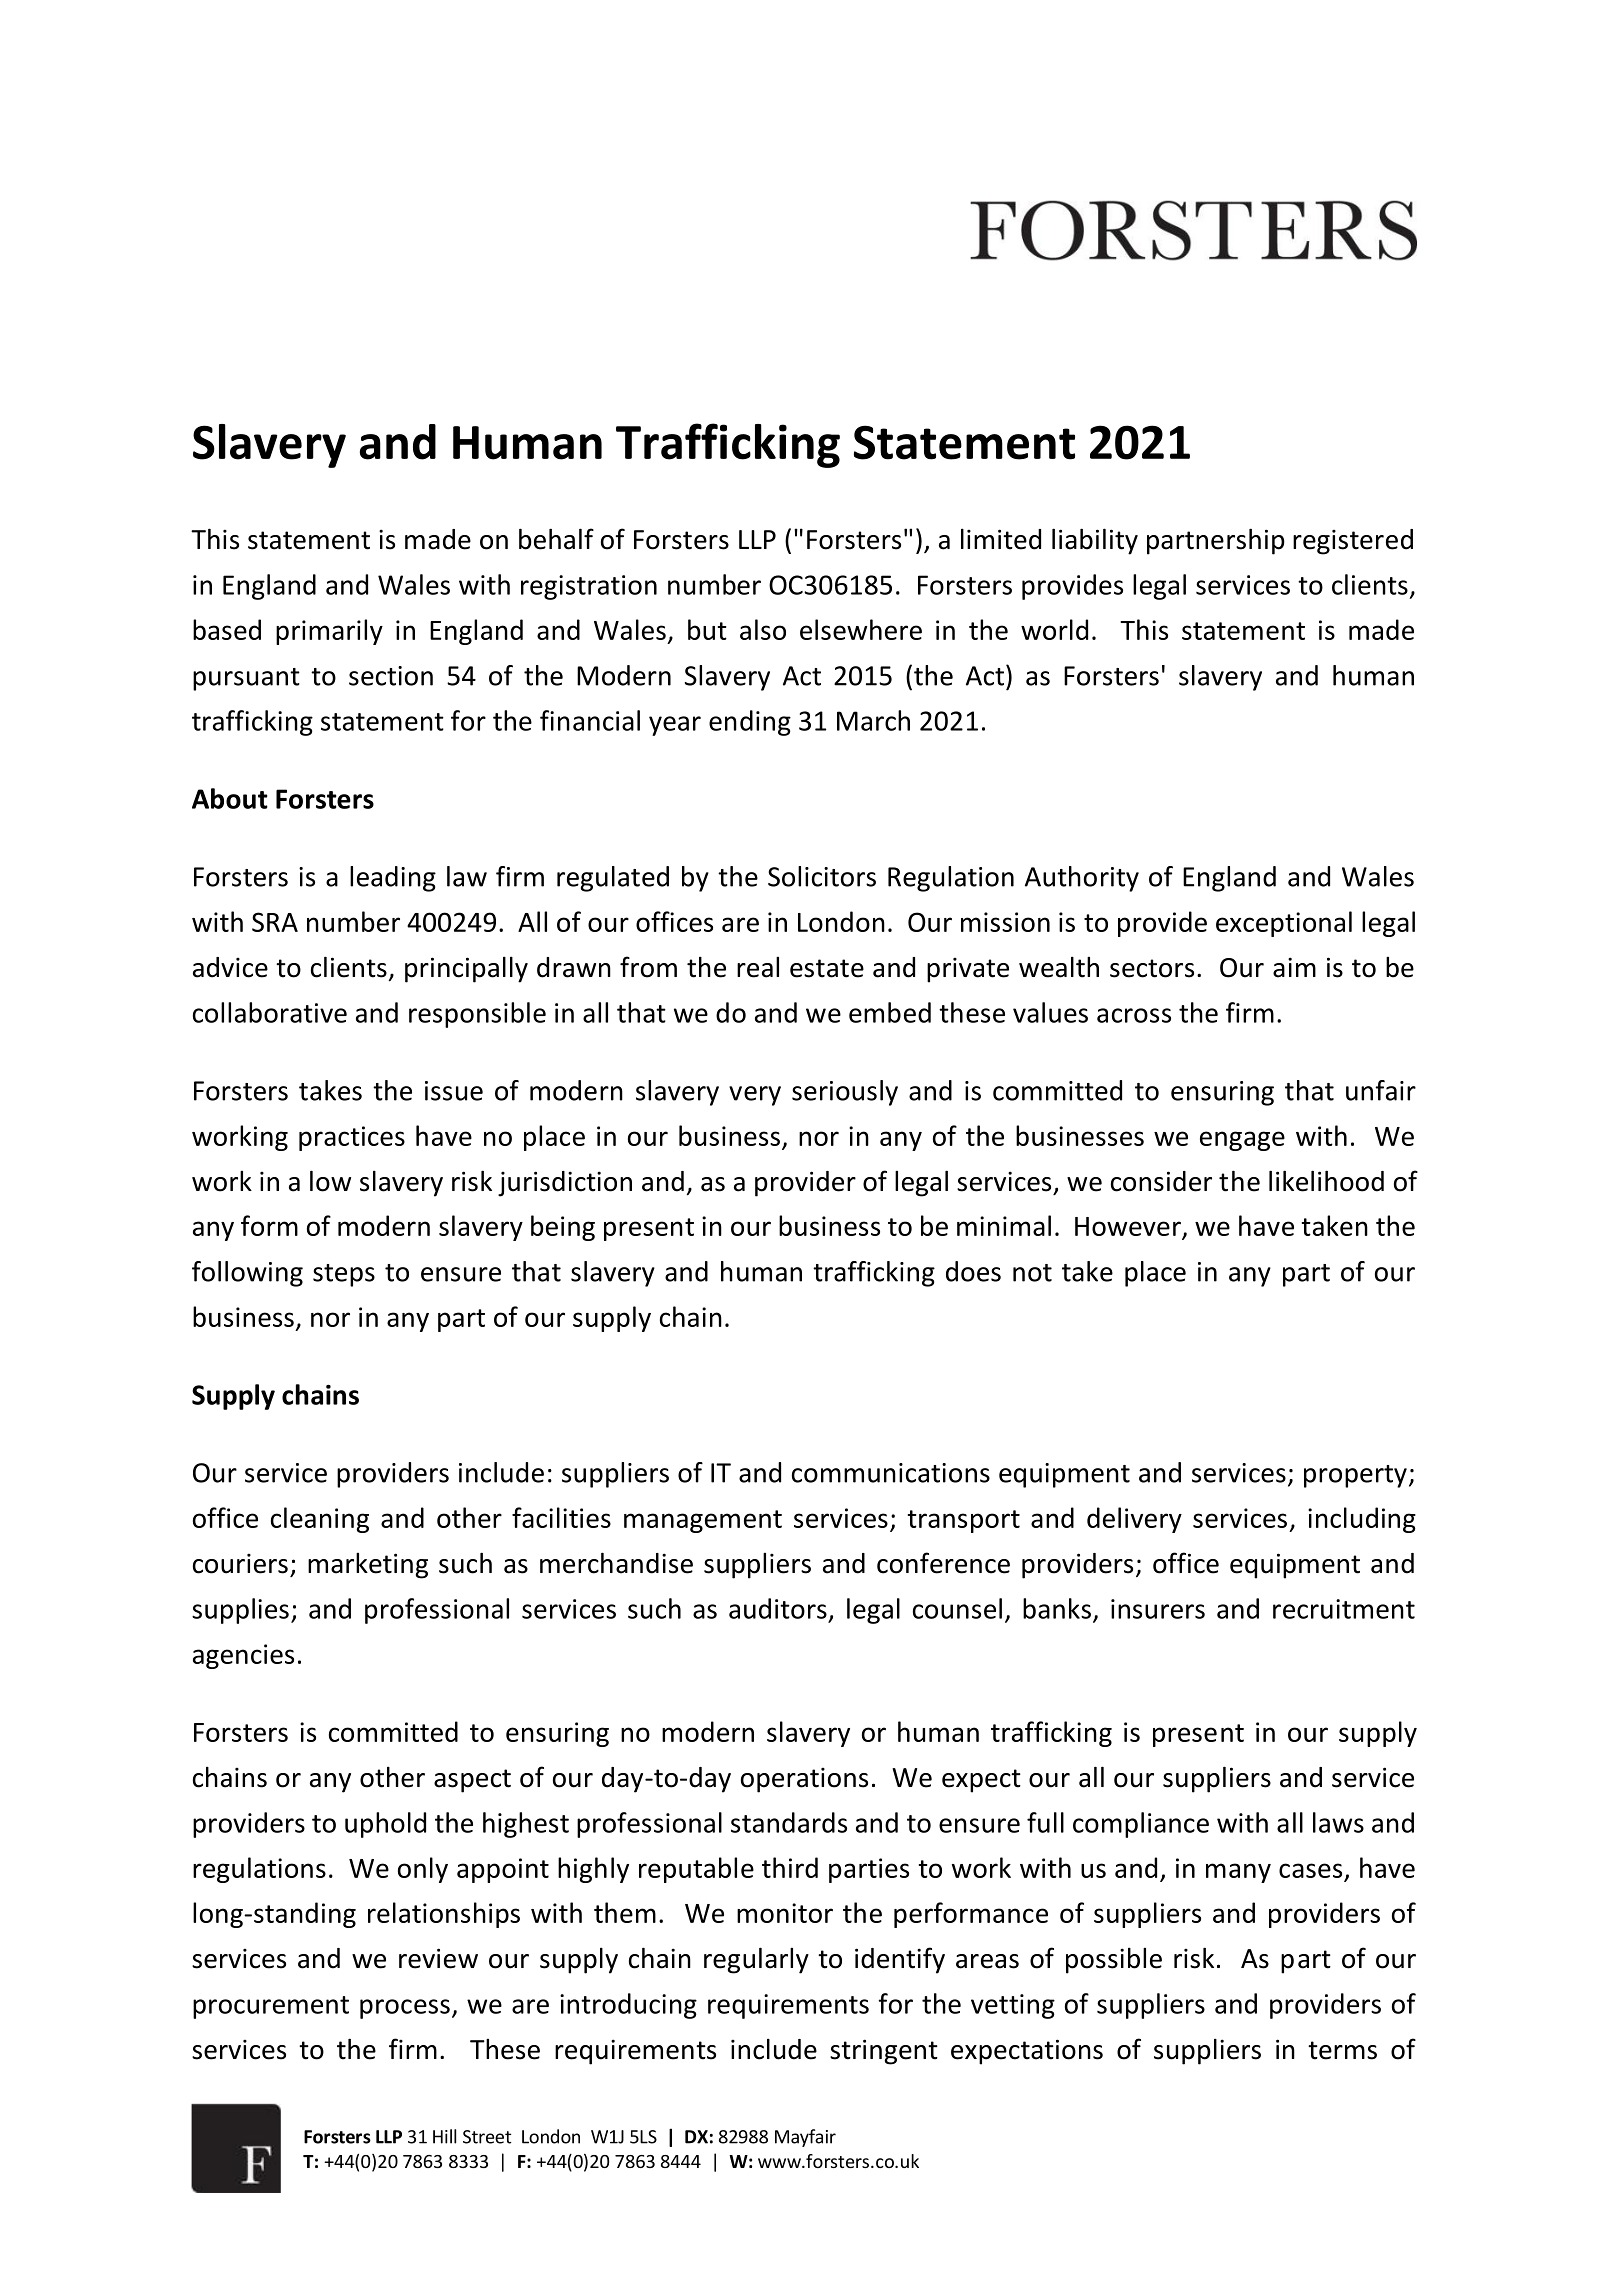 The width and height of the page is (1609, 2274). Describe the element at coordinates (444, 2136) in the page. I see `Hill` at that location.
